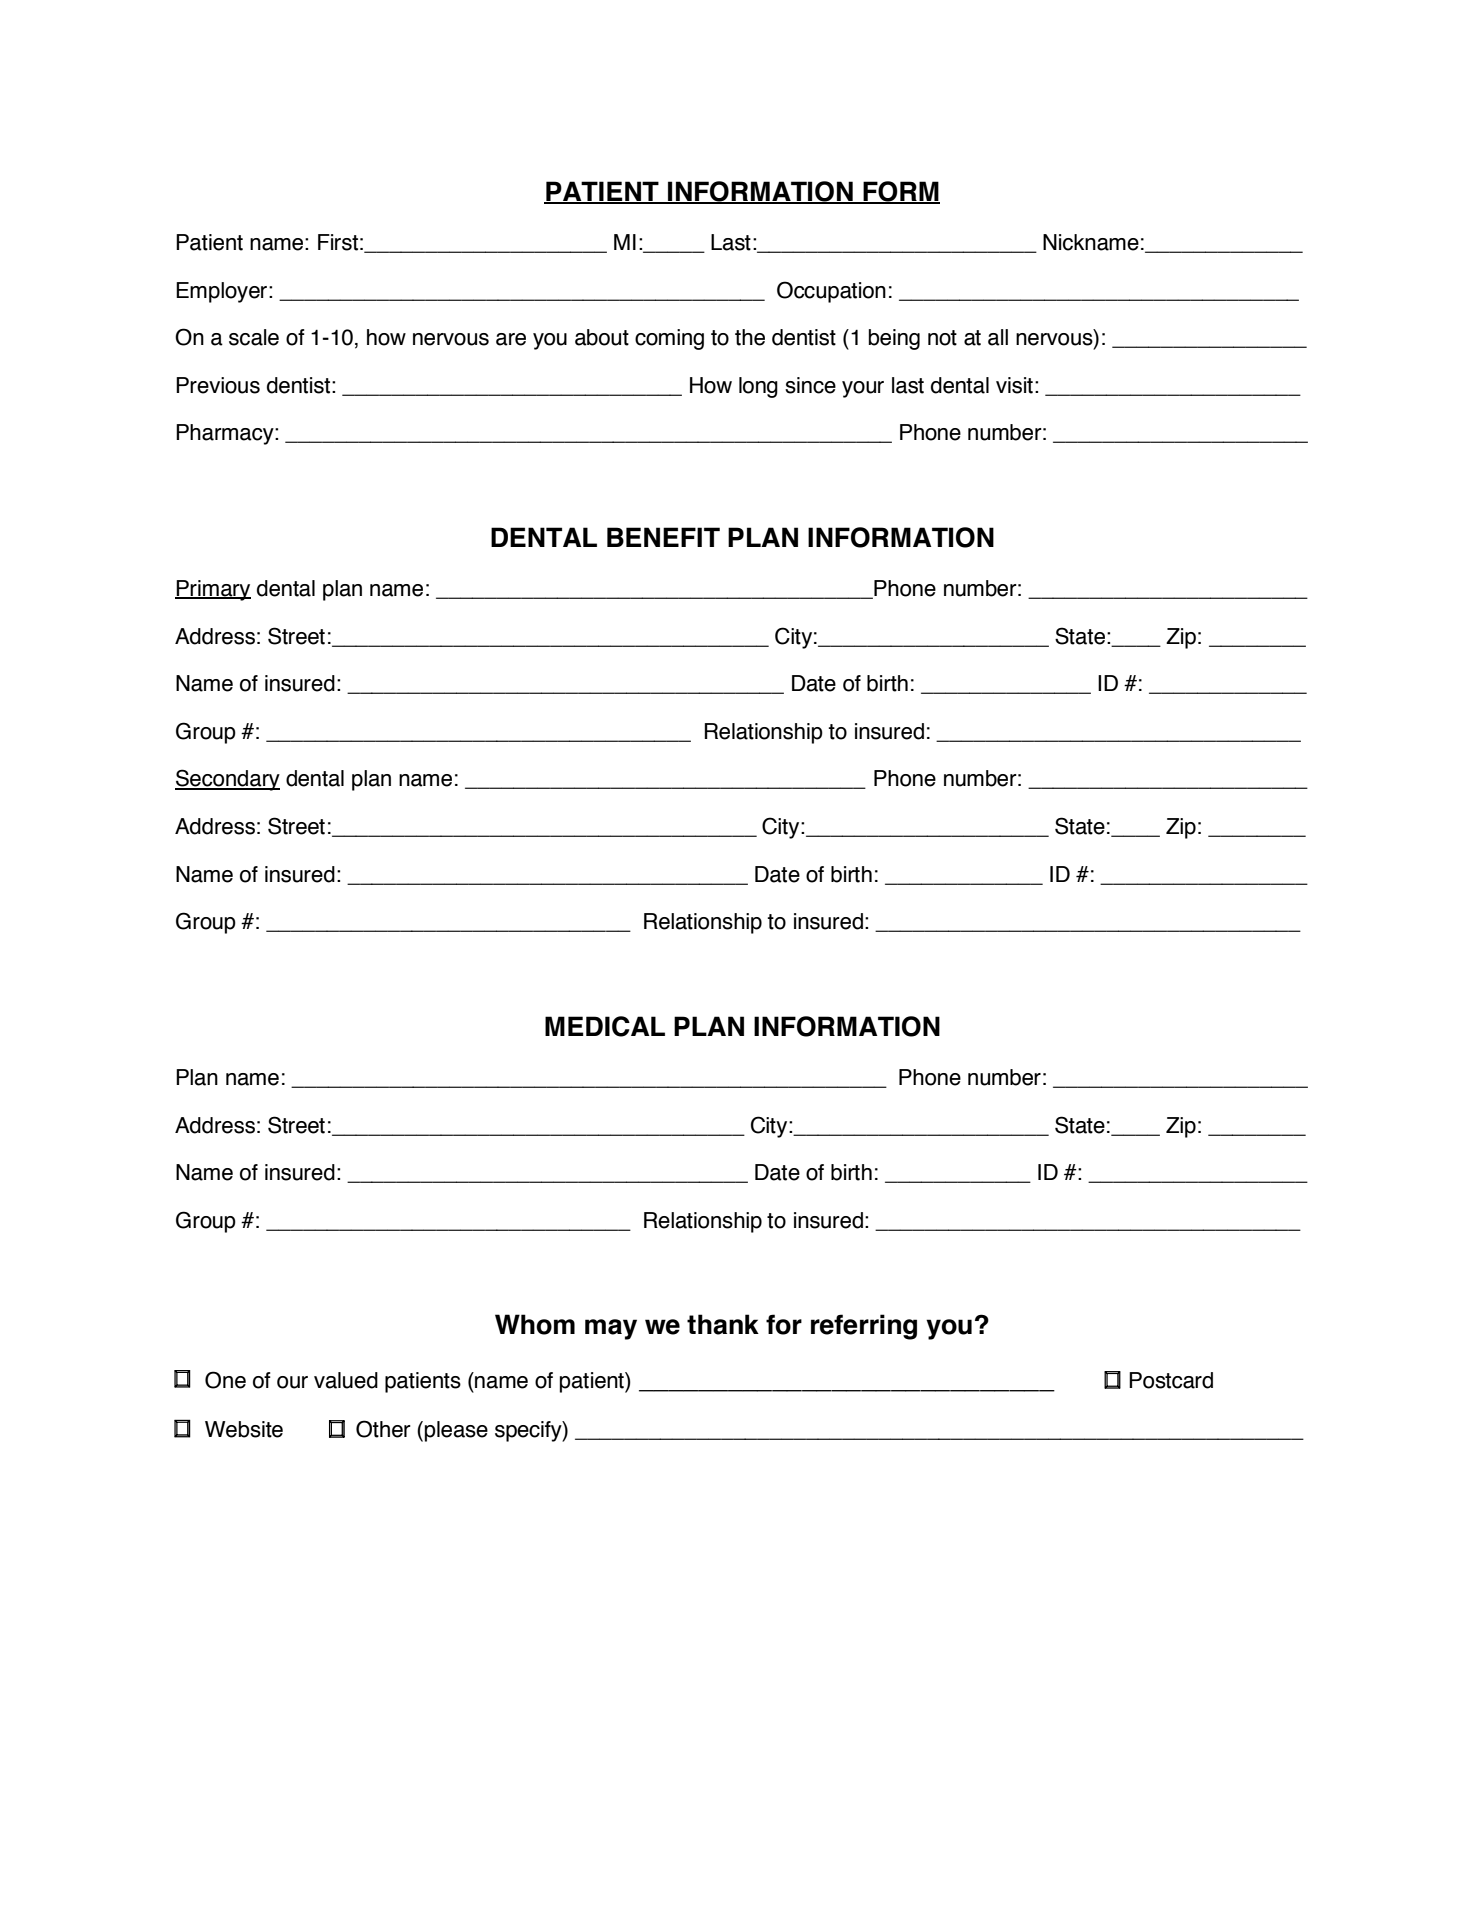 The image size is (1483, 1919). Describe the element at coordinates (611, 1329) in the image. I see `may` at that location.
